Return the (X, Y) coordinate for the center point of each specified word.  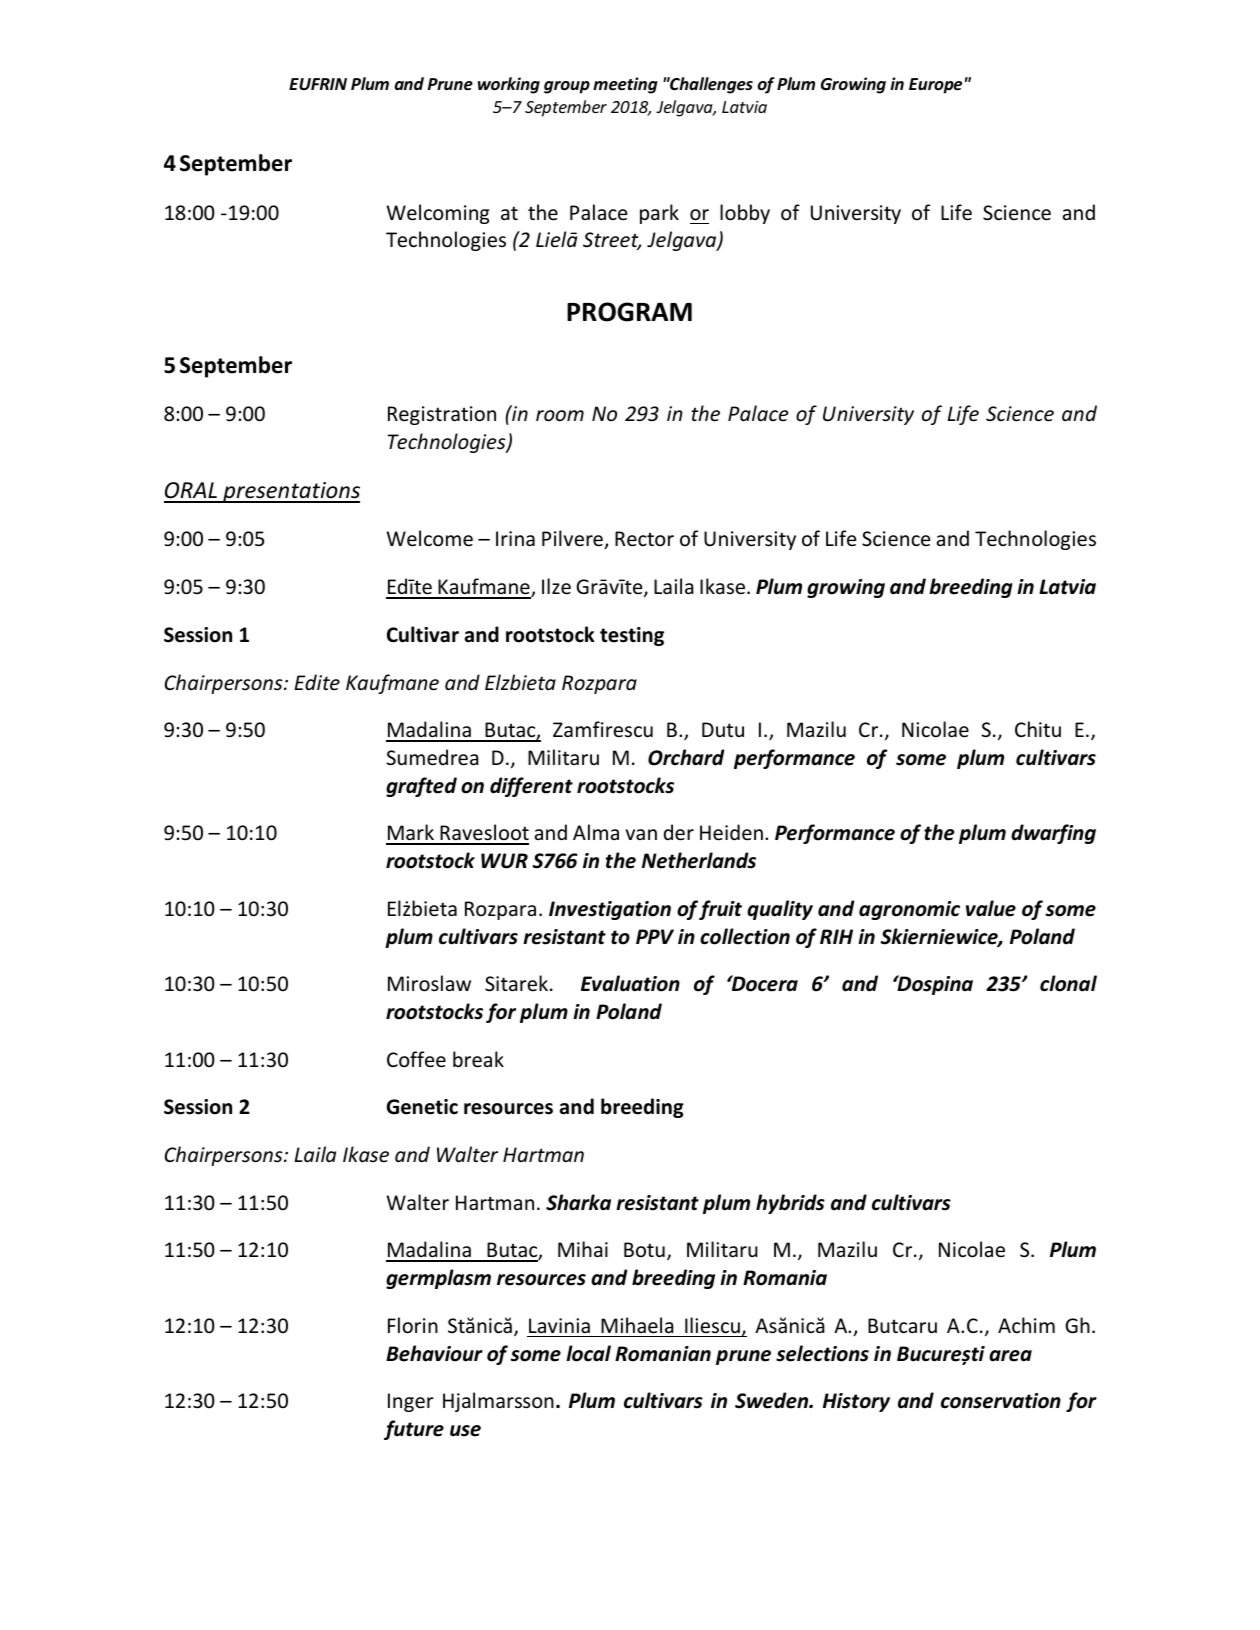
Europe (935, 86)
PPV (655, 936)
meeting (625, 85)
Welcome (429, 538)
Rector (644, 539)
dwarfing (1053, 834)
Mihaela (637, 1325)
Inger (411, 1402)
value (991, 908)
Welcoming (437, 214)
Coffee (416, 1059)
